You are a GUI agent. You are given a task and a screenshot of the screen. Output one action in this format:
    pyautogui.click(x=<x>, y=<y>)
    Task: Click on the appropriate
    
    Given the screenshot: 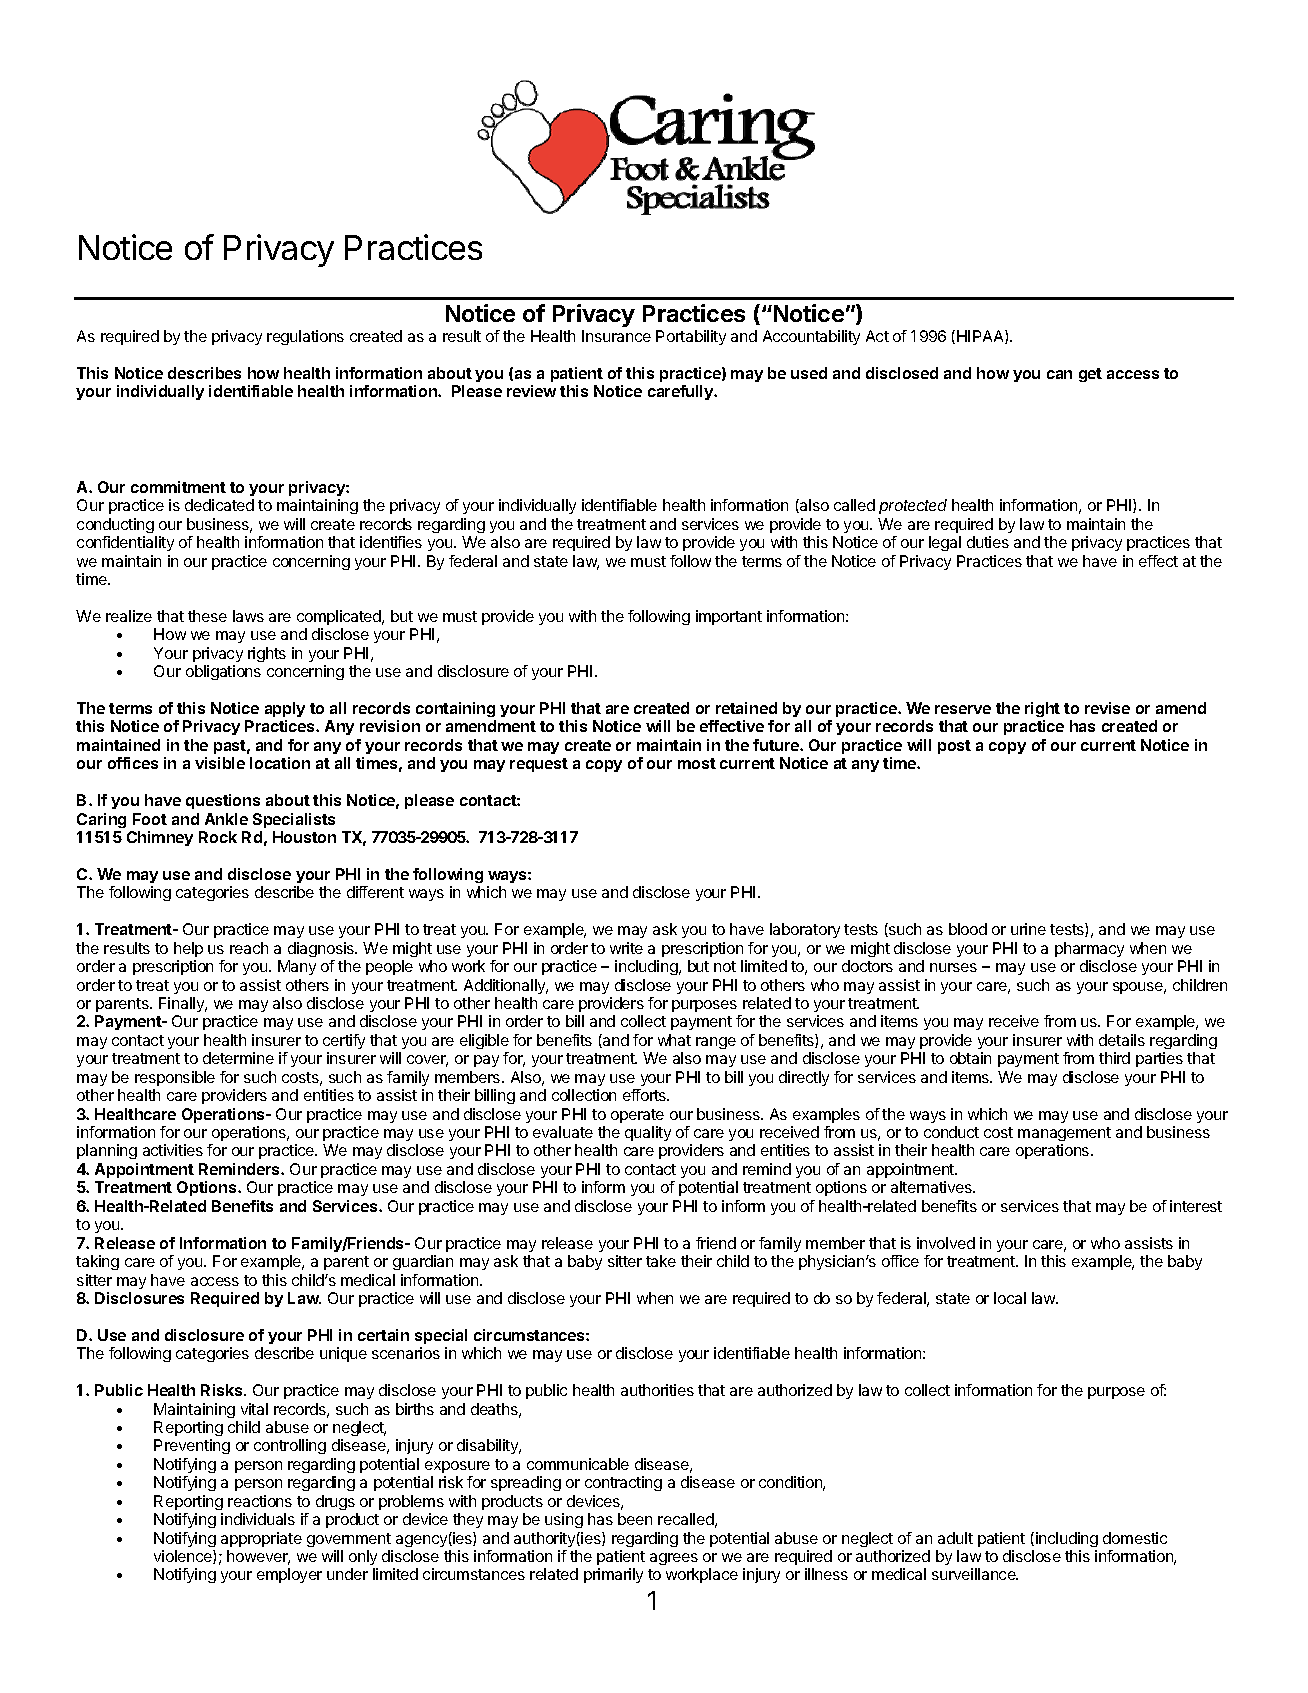 What is the action you would take?
    pyautogui.click(x=261, y=1539)
